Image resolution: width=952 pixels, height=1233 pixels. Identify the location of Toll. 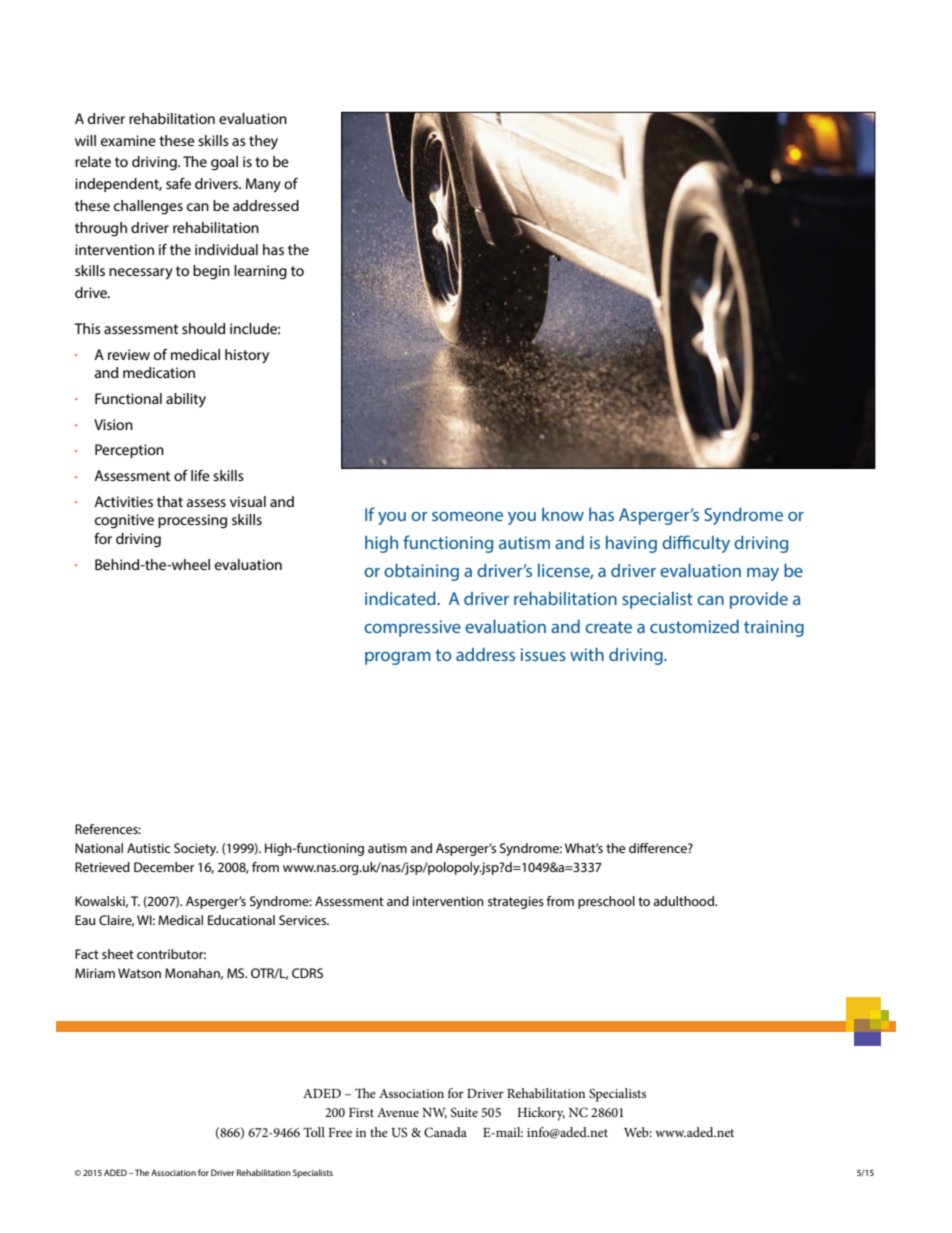
(314, 1132).
